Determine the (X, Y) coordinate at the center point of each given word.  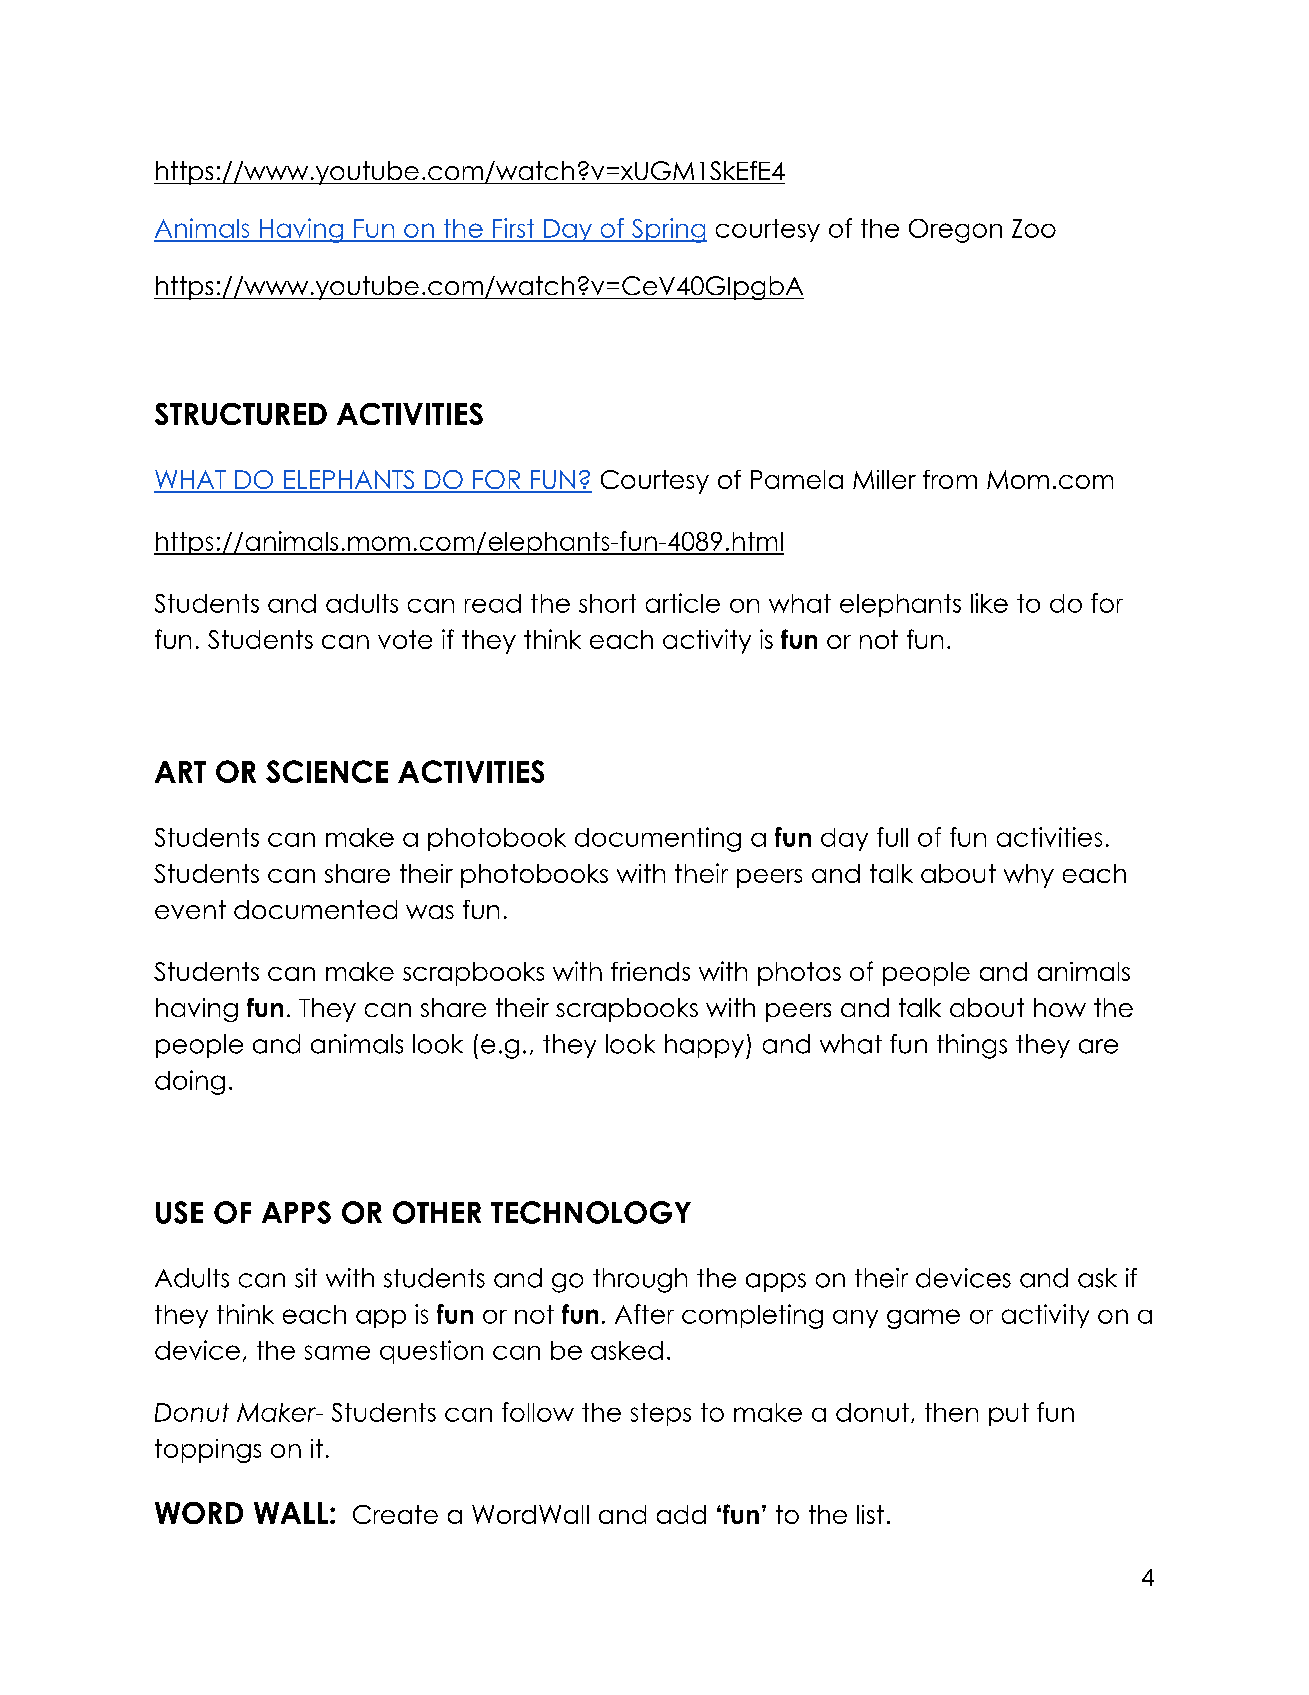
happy (706, 1046)
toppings (208, 1451)
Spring (668, 230)
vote (405, 639)
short (607, 603)
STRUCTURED (241, 414)
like (989, 603)
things (972, 1046)
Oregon (955, 231)
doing (190, 1082)
